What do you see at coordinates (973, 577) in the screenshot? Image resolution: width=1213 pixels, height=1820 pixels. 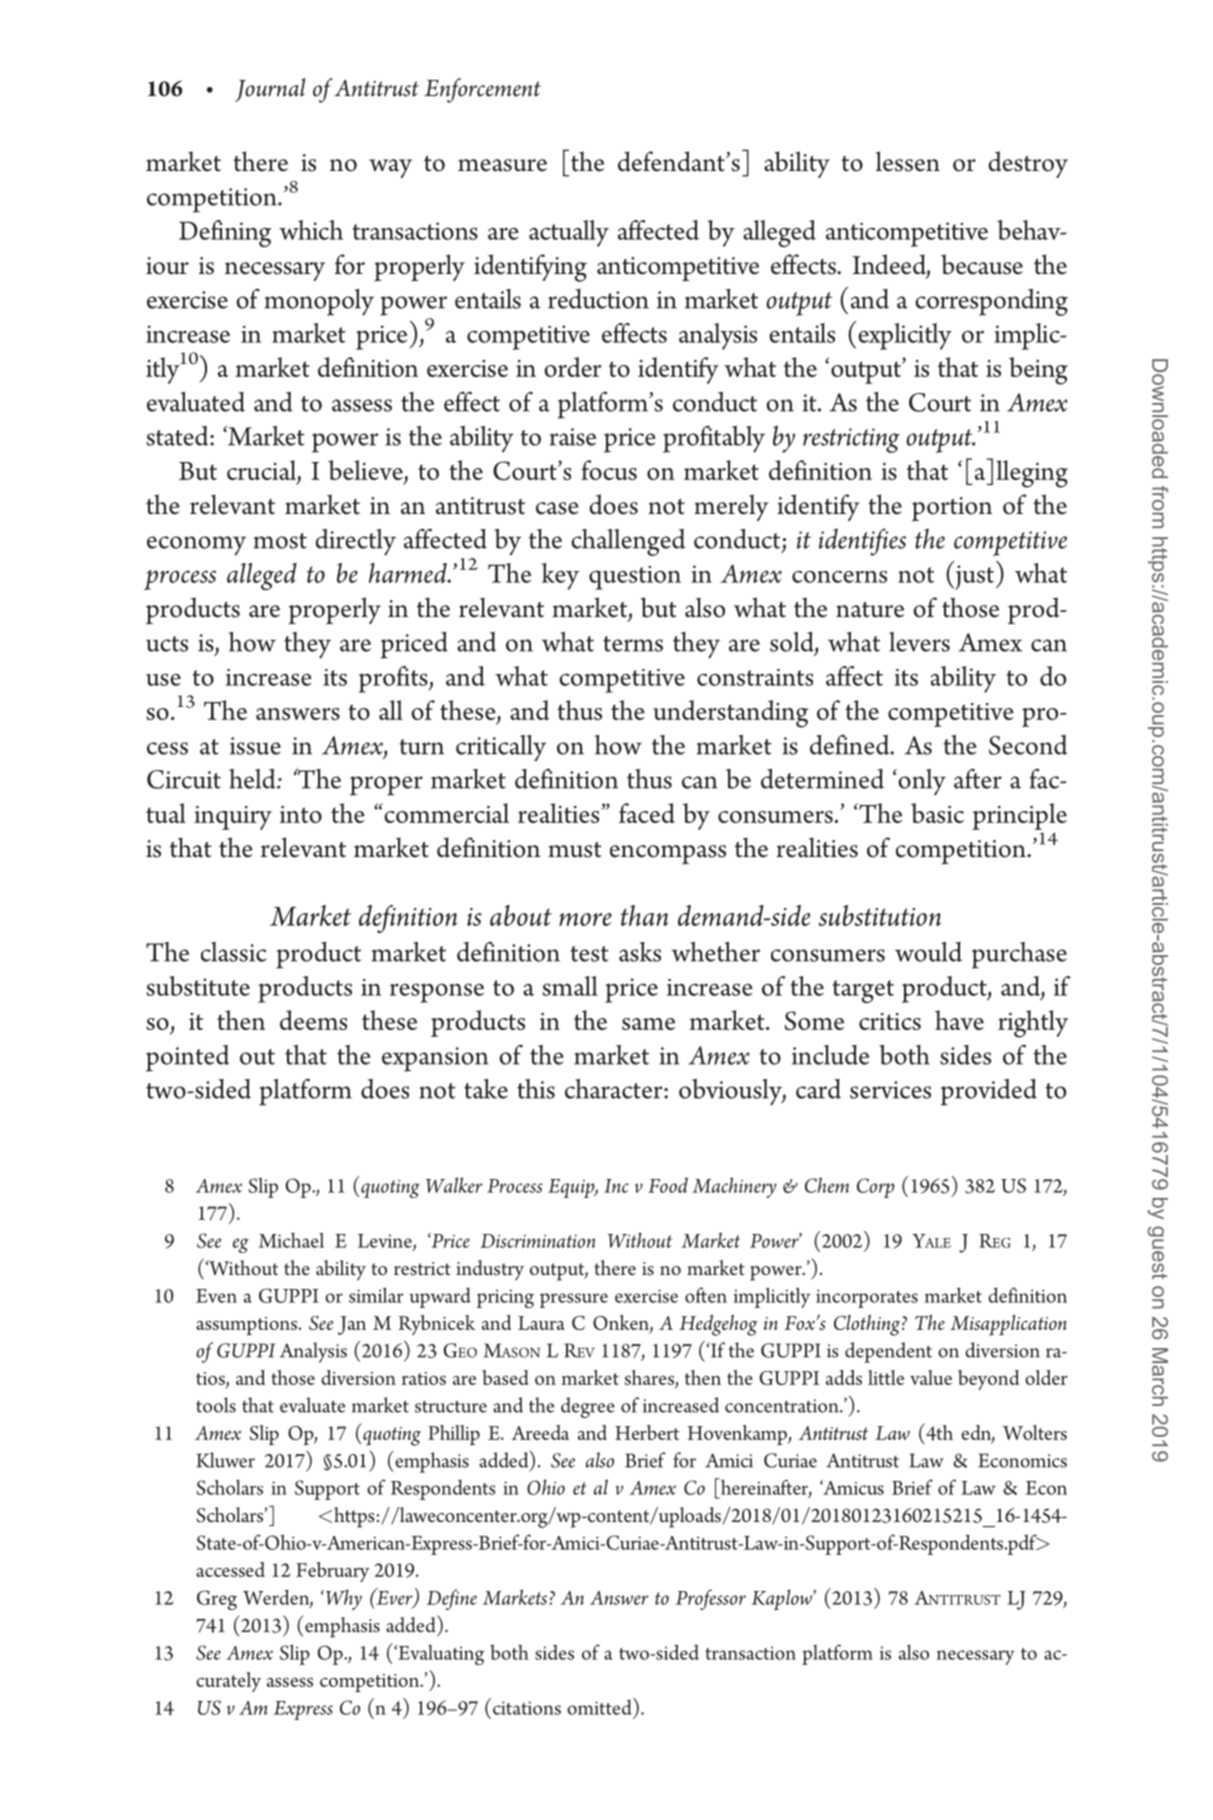 I see `just` at bounding box center [973, 577].
